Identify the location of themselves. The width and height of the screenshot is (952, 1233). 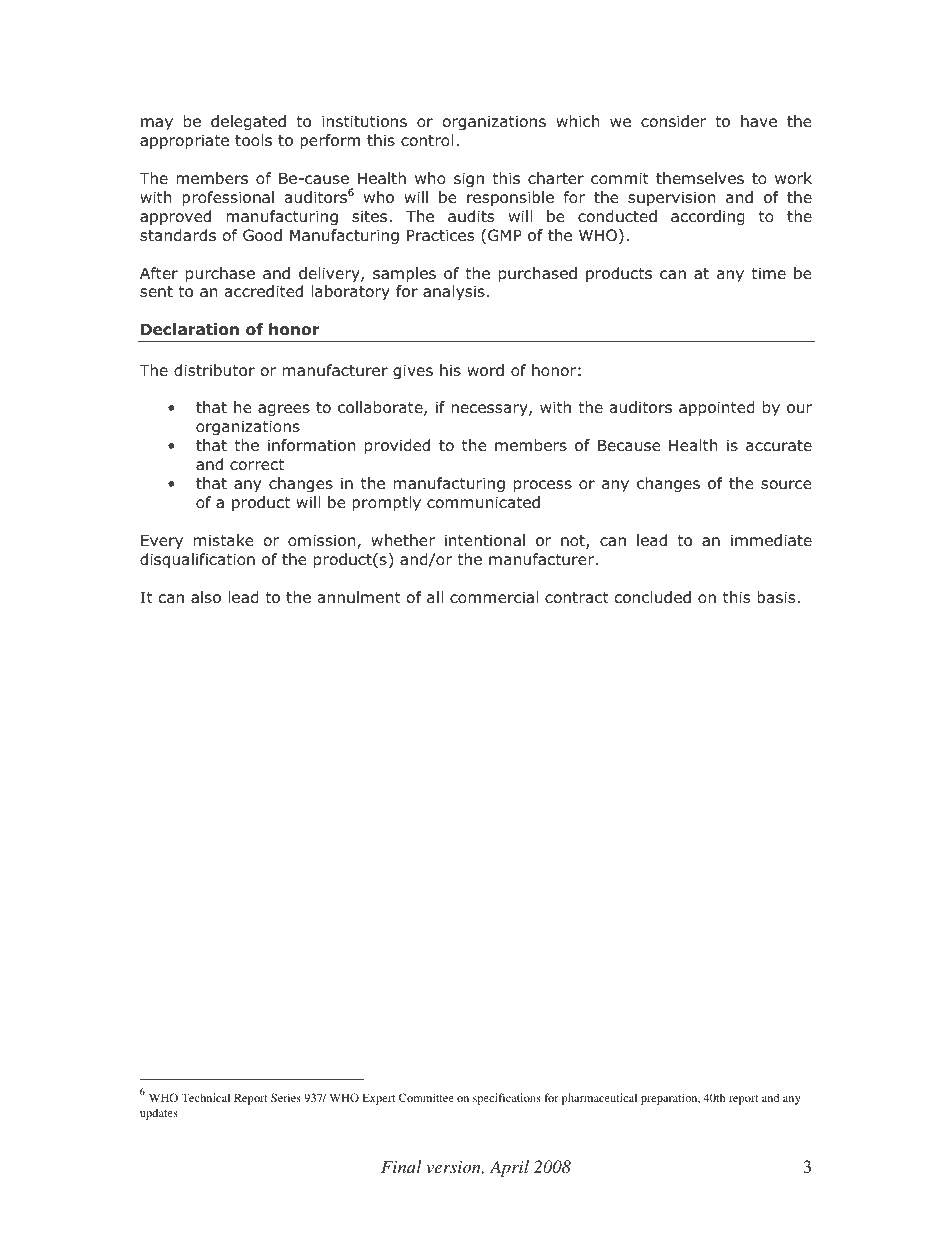
(700, 178).
